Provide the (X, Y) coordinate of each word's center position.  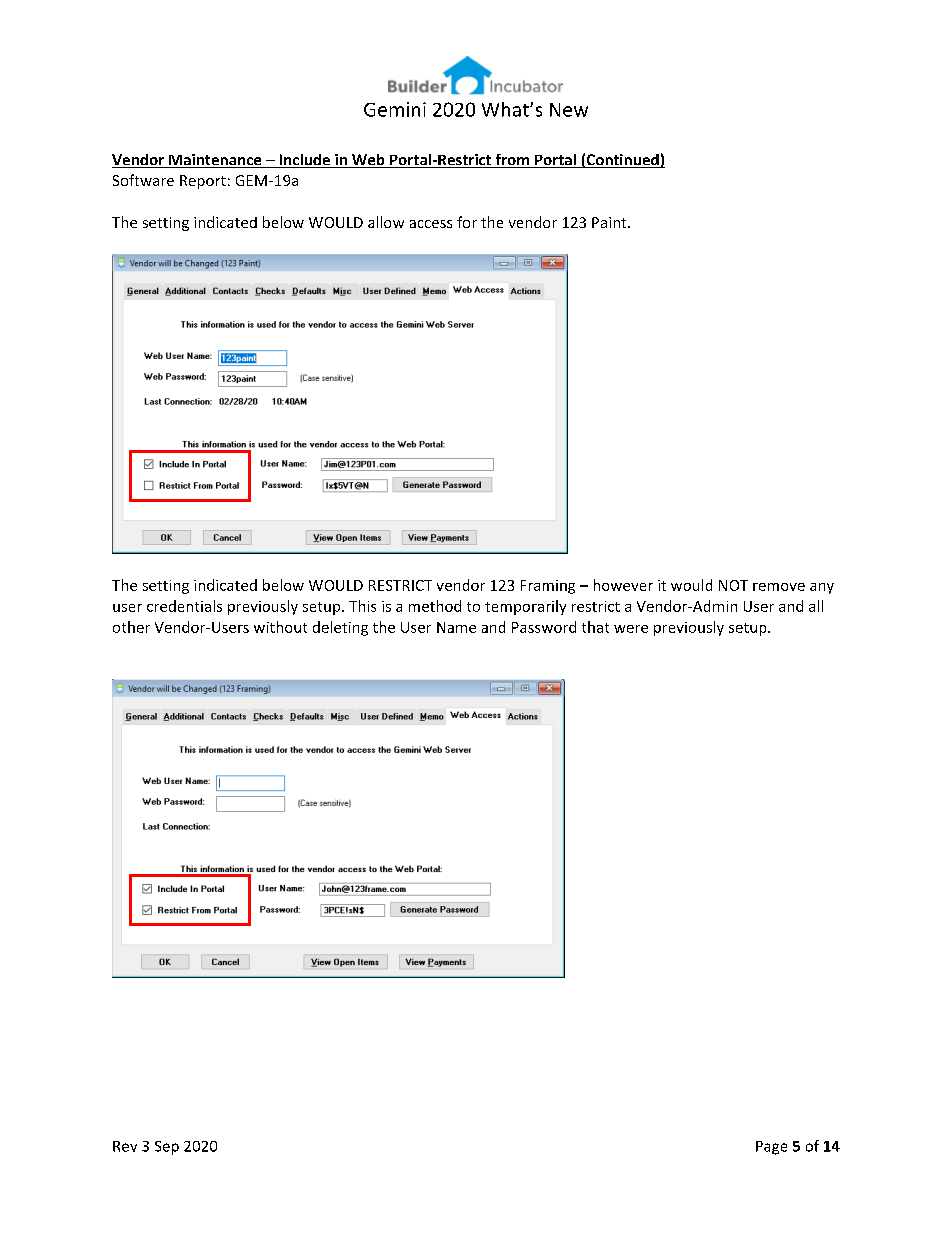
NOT (733, 585)
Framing (548, 587)
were (631, 629)
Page (771, 1148)
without (280, 627)
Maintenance (215, 161)
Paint (610, 222)
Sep (167, 1148)
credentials (184, 606)
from (512, 161)
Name (456, 627)
